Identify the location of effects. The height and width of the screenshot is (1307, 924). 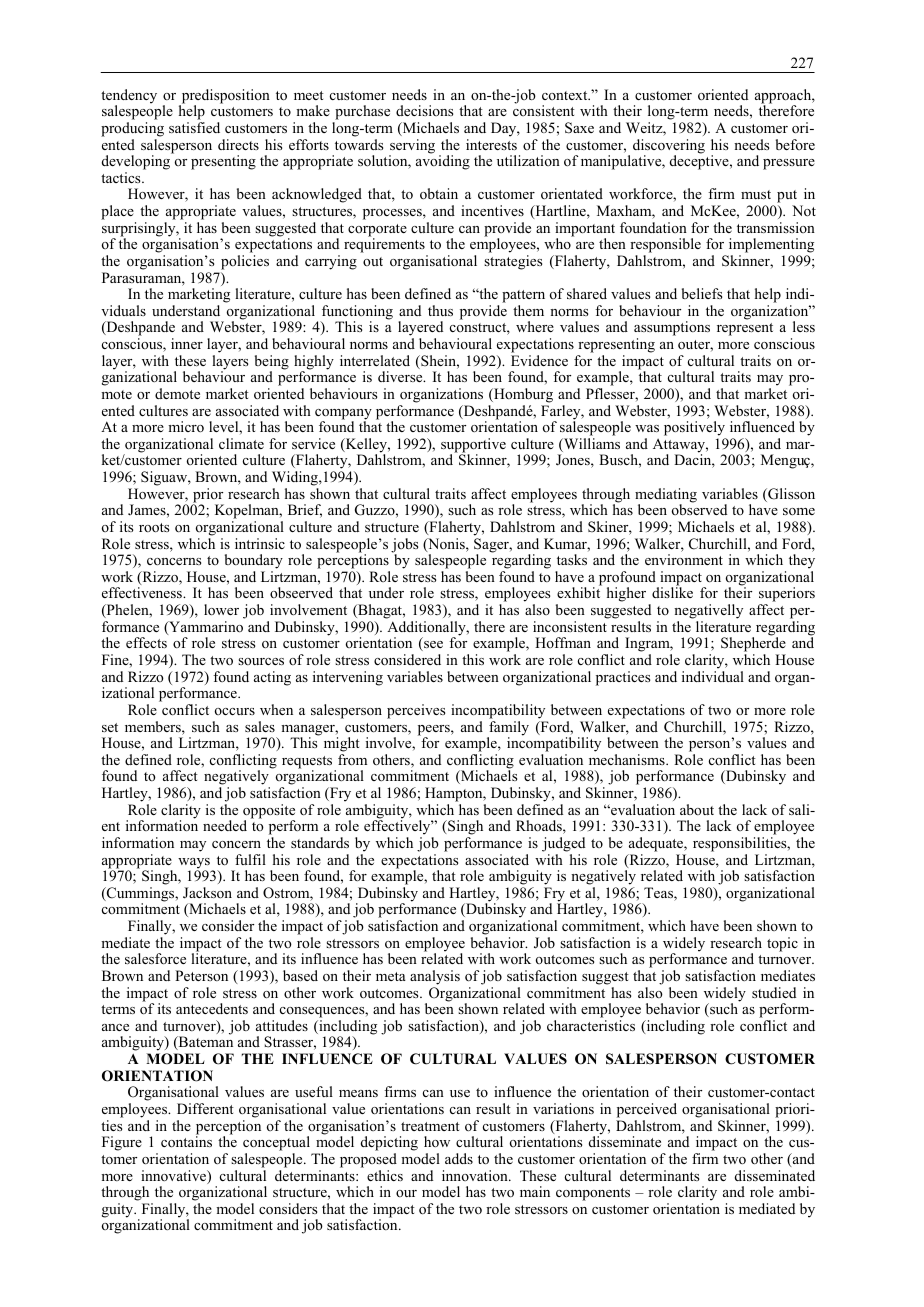
(146, 642).
